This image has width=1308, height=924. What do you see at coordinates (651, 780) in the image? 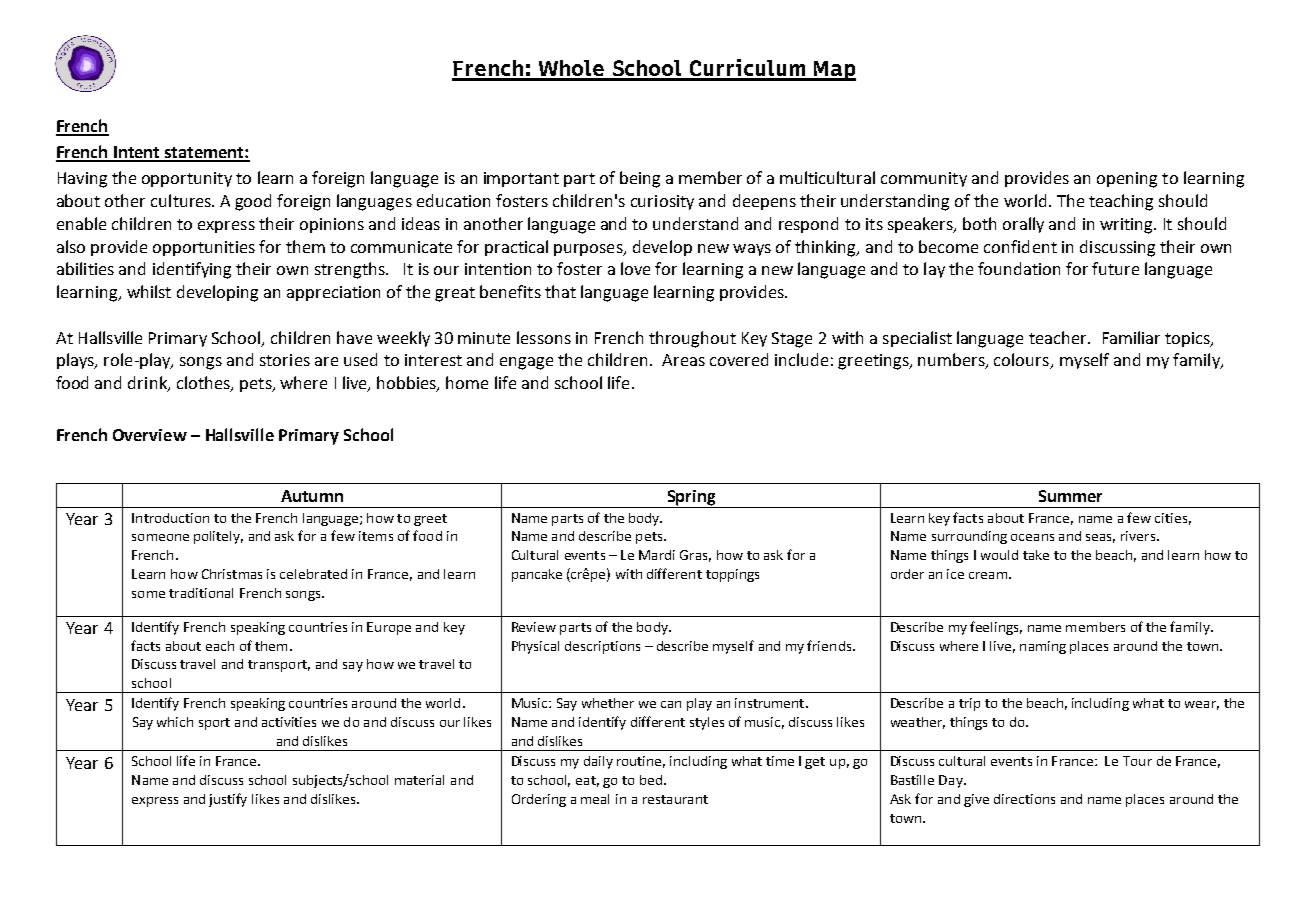
I see `bed` at bounding box center [651, 780].
